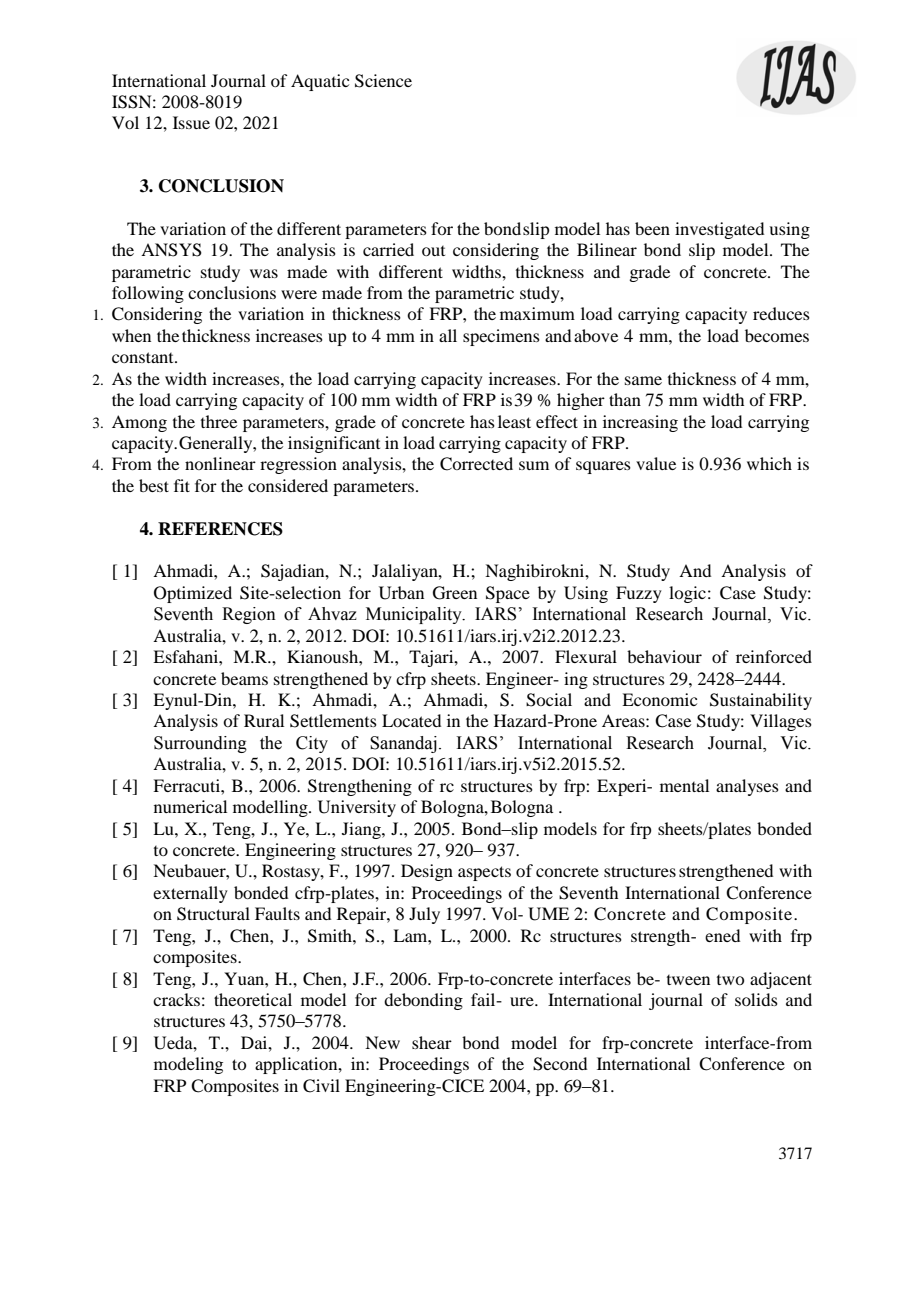  Describe the element at coordinates (719, 230) in the screenshot. I see `investigated` at that location.
